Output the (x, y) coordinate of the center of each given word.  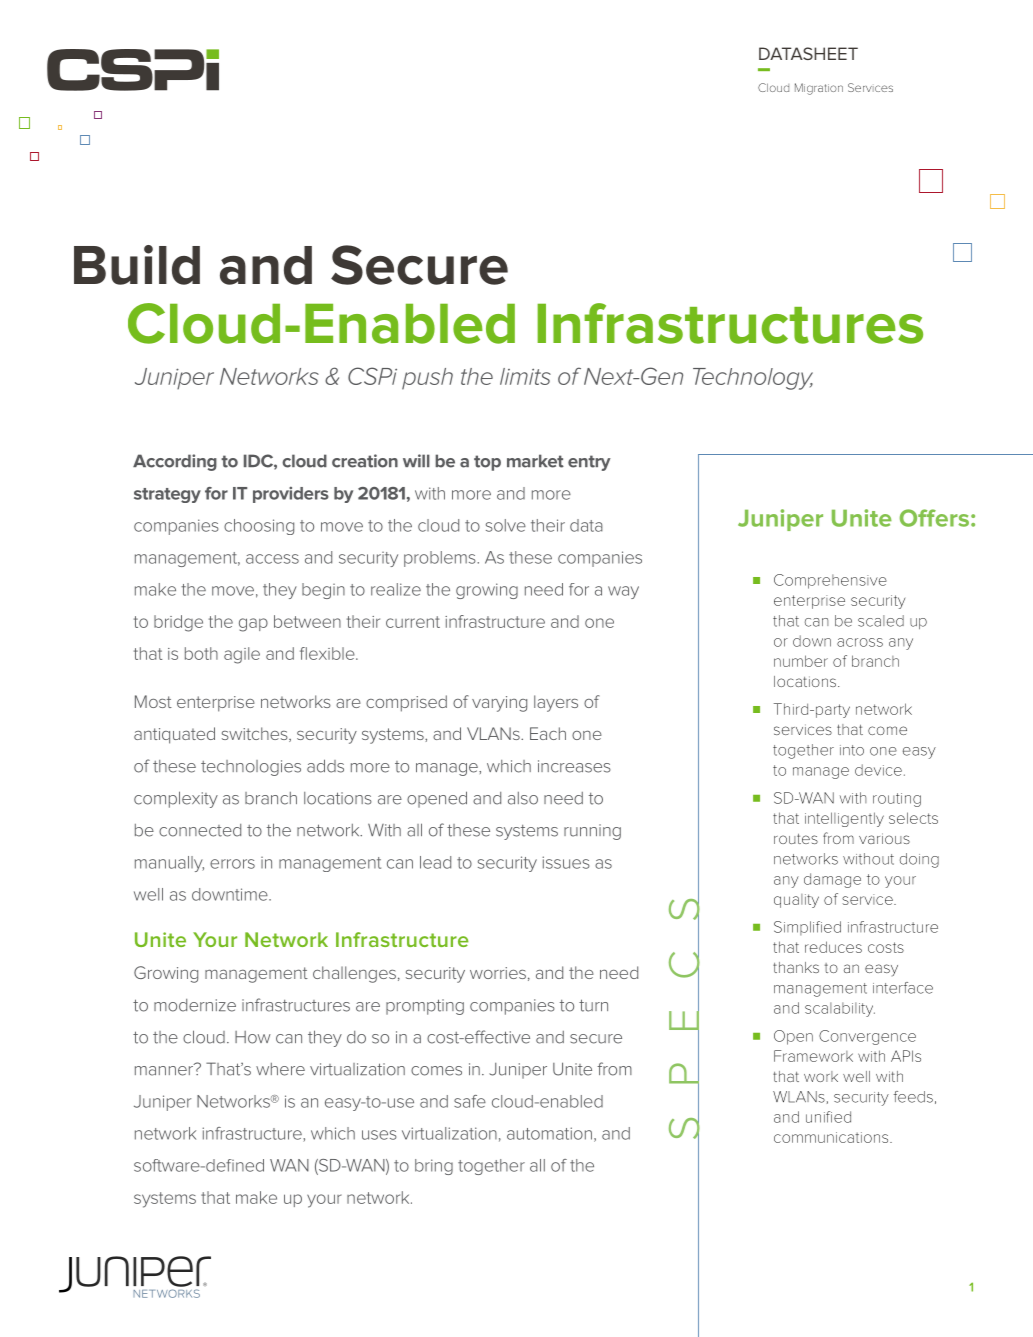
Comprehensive (830, 581)
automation (549, 1133)
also (523, 798)
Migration (819, 89)
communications (832, 1137)
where (280, 1069)
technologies (251, 768)
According (175, 462)
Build (137, 265)
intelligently (844, 819)
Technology (753, 379)
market (535, 461)
